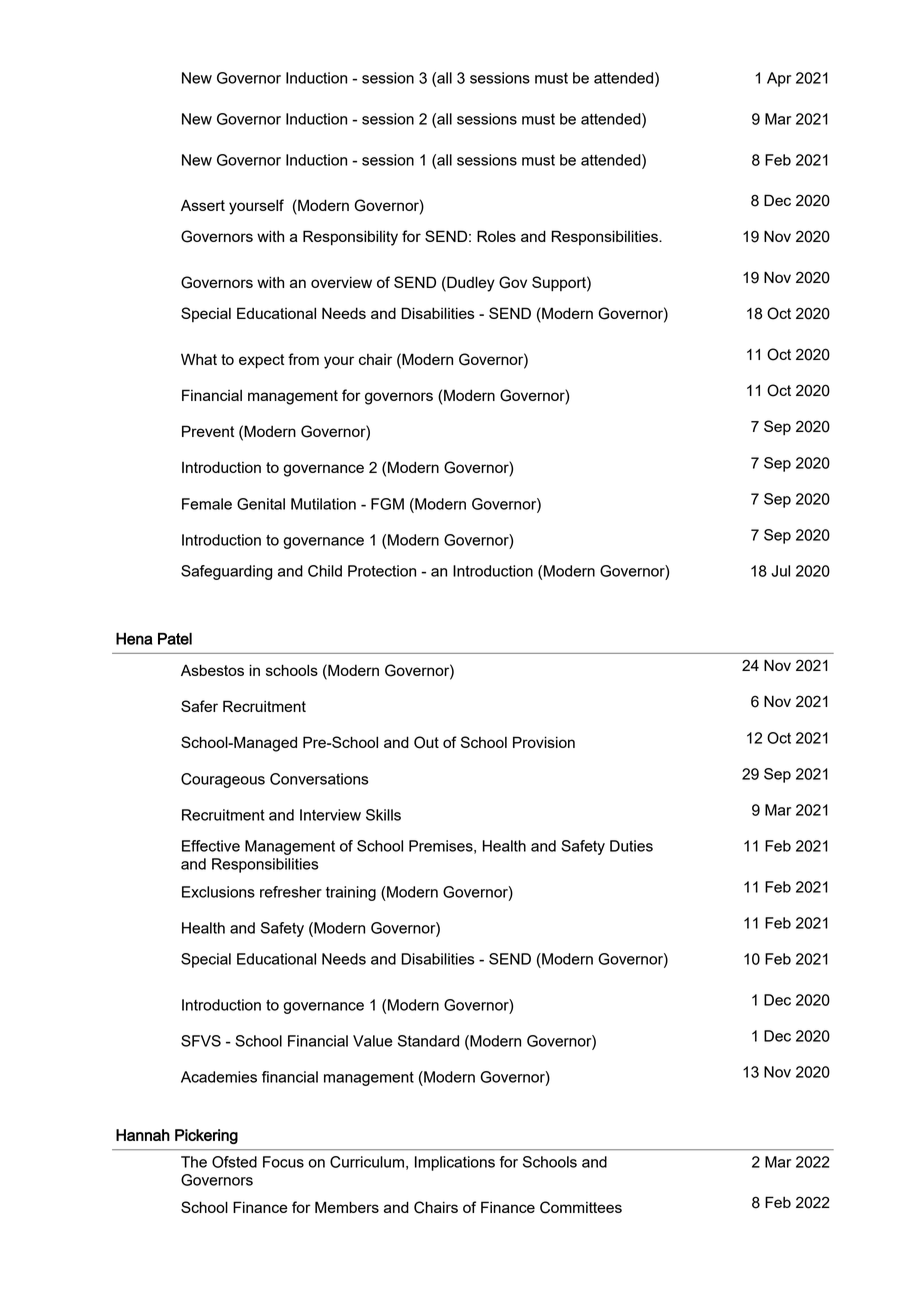 The width and height of the screenshot is (924, 1308). Describe the element at coordinates (455, 1163) in the screenshot. I see `Implications` at that location.
